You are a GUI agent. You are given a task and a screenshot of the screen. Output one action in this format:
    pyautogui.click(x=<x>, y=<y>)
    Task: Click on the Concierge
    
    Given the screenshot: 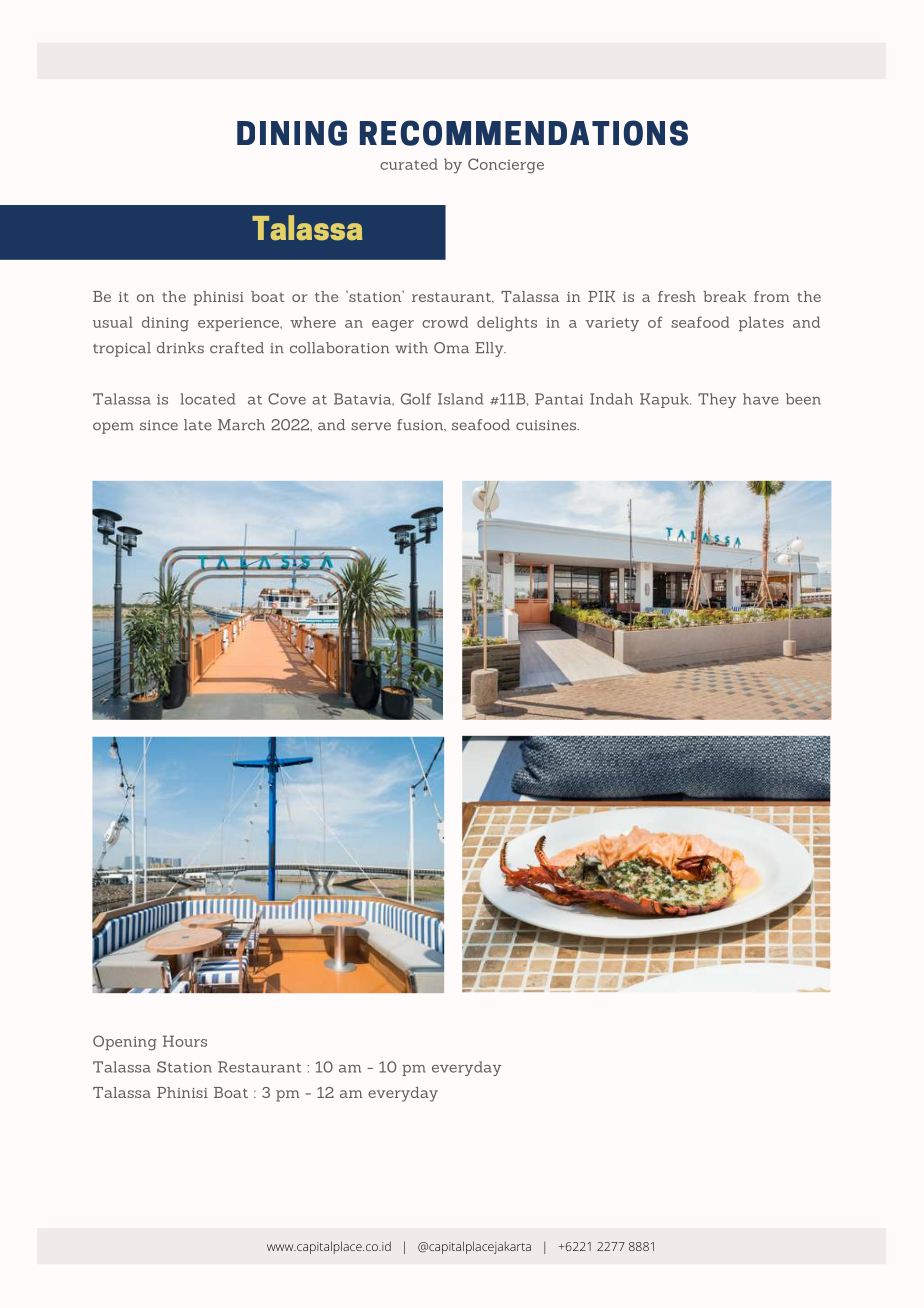 What is the action you would take?
    pyautogui.click(x=506, y=166)
